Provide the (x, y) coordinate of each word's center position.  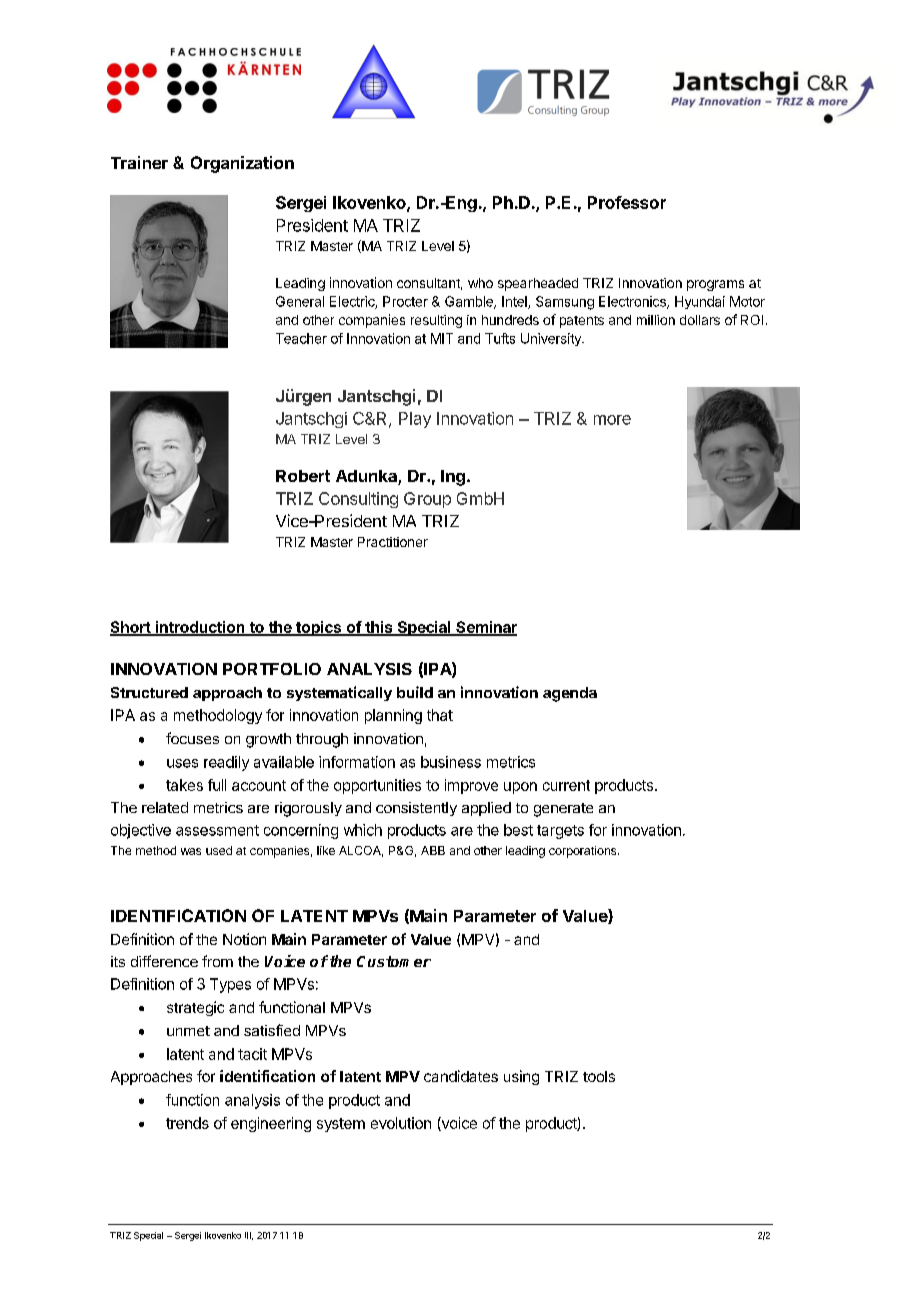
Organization (242, 164)
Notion (244, 939)
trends (187, 1123)
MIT (442, 338)
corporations (584, 852)
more (612, 420)
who (480, 283)
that (440, 715)
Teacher (301, 338)
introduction (200, 628)
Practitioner (393, 542)
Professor (627, 202)
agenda (570, 694)
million (656, 320)
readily (226, 763)
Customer (394, 961)
